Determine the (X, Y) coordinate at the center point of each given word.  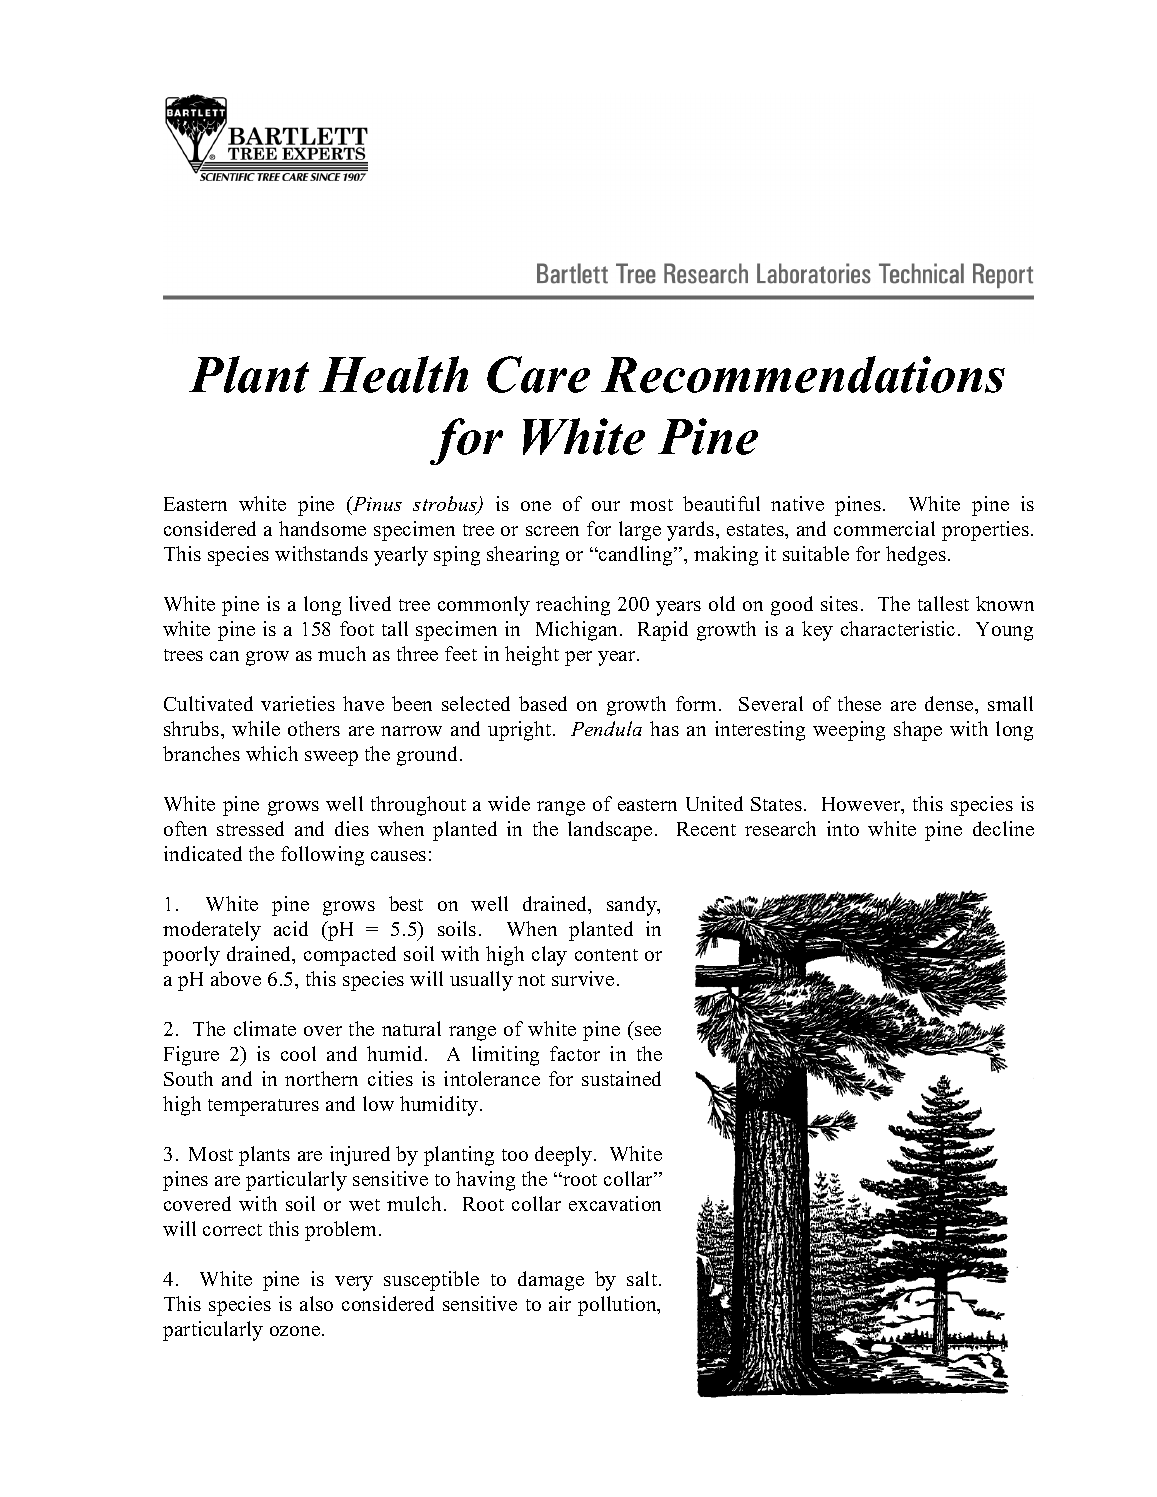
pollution (618, 1306)
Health (393, 374)
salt (642, 1278)
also (316, 1303)
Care (538, 374)
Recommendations (803, 374)
